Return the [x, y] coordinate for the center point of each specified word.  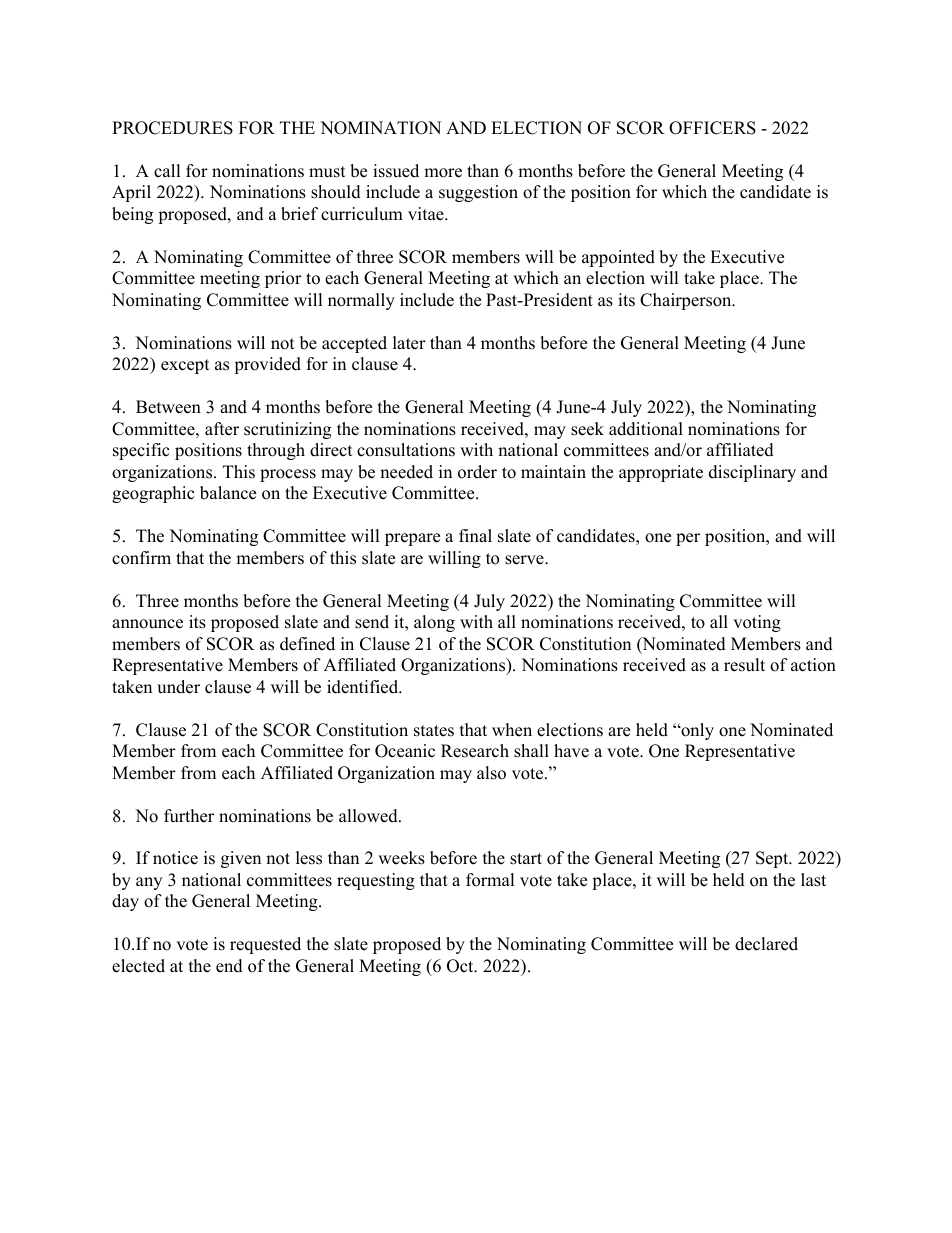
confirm [141, 558]
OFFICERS [712, 128]
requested [265, 945]
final [475, 535]
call [167, 171]
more [443, 173]
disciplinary [752, 473]
